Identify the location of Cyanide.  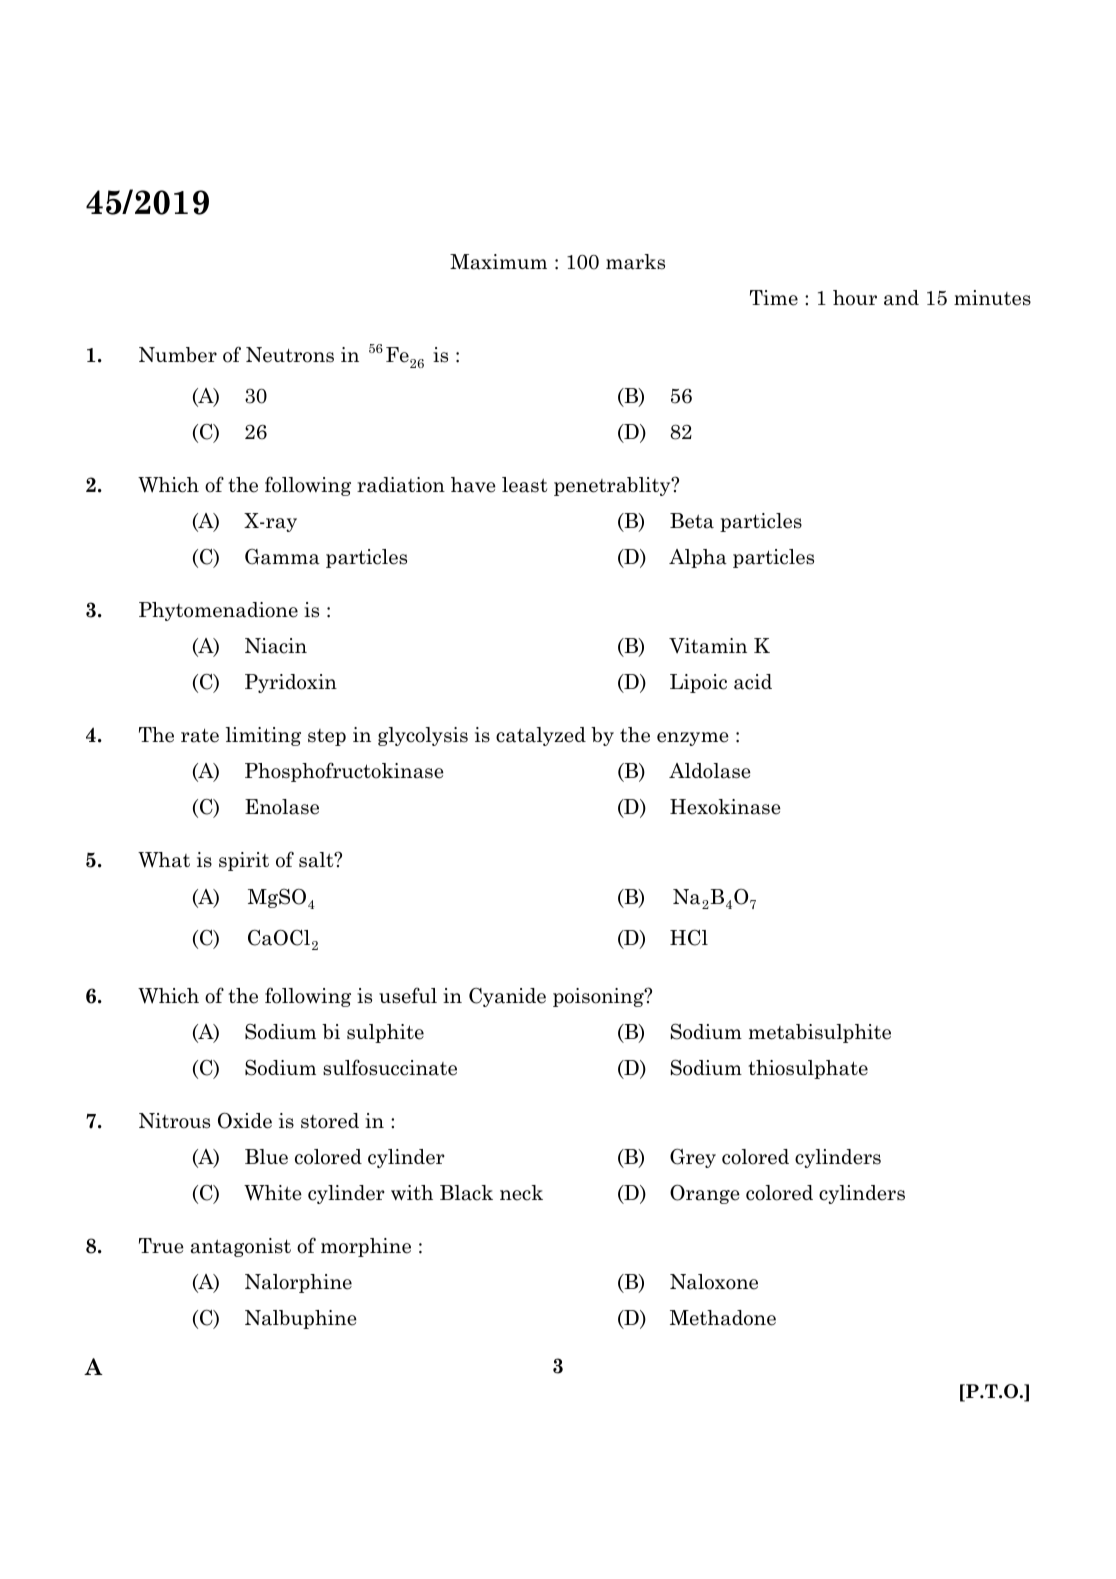
(507, 997).
